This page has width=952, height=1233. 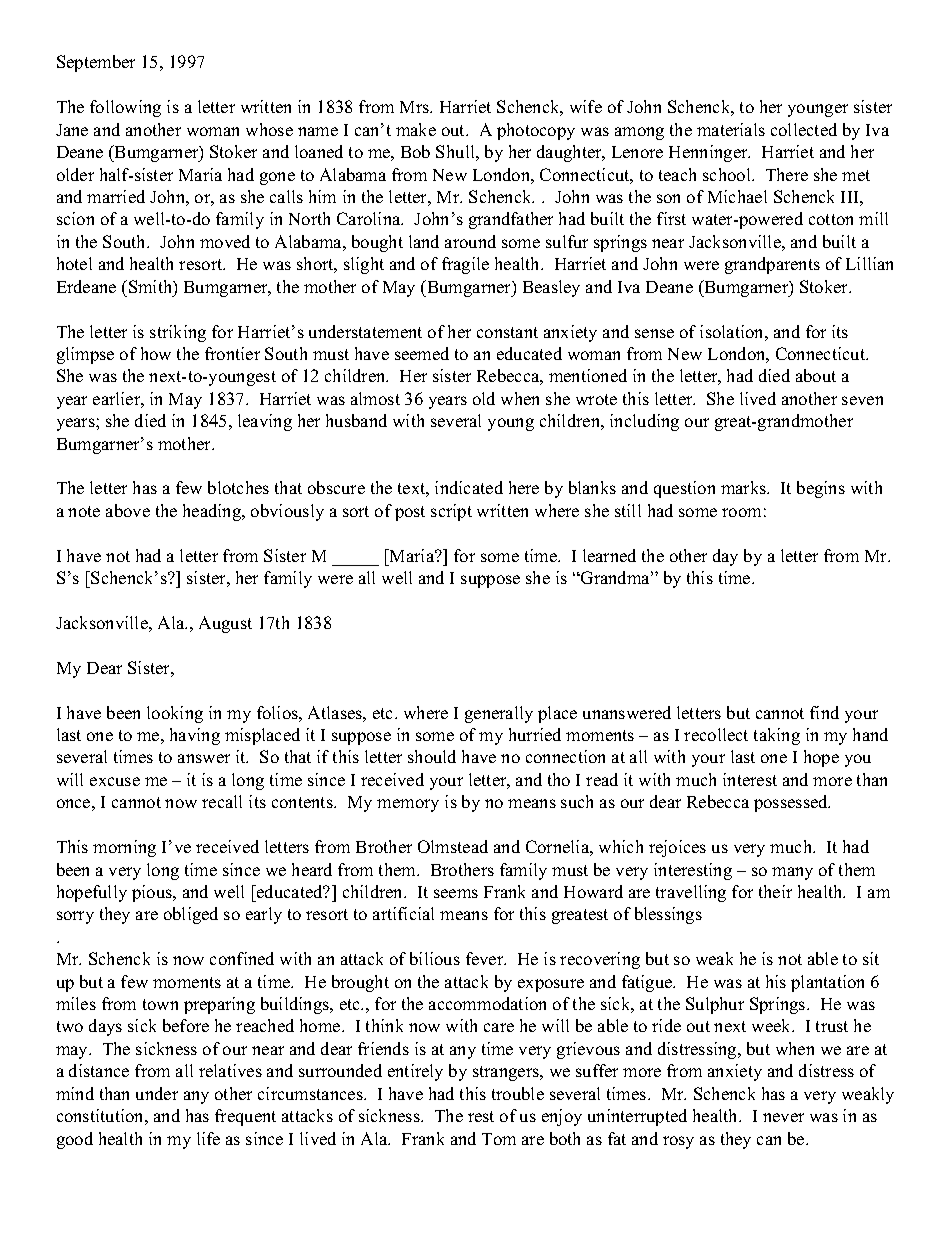 I want to click on leaving, so click(x=265, y=422).
